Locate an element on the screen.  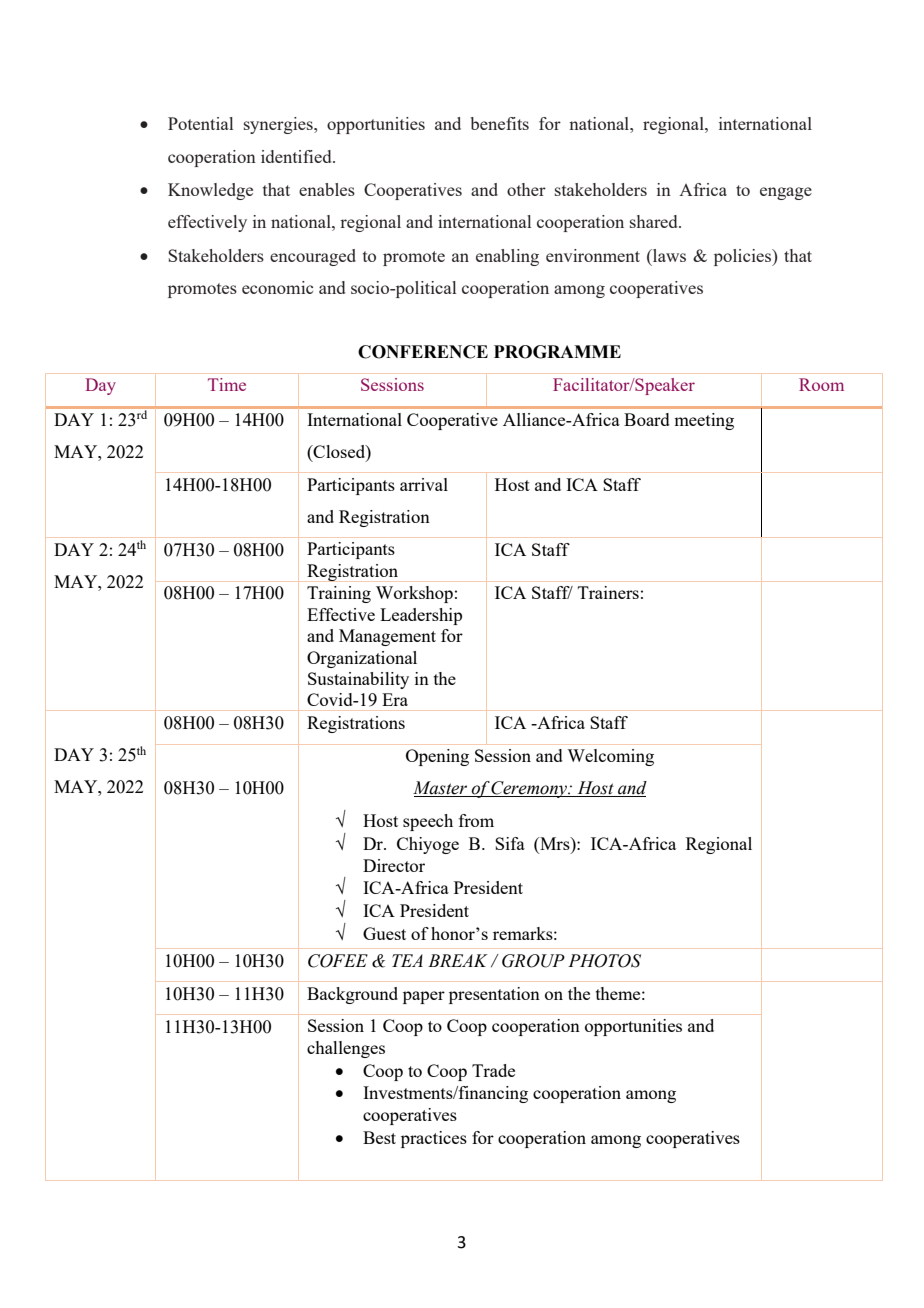
benefits is located at coordinates (500, 123).
